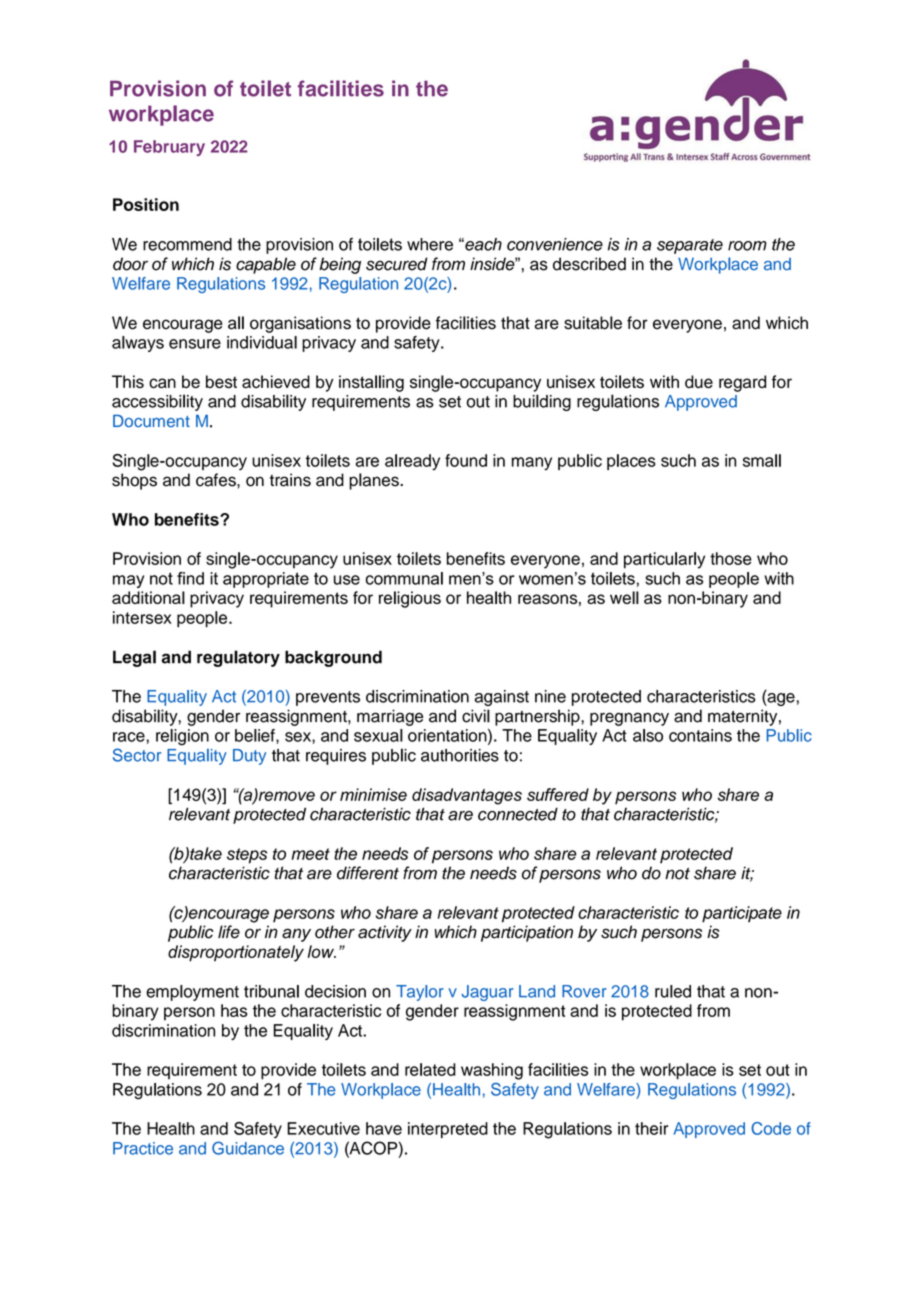 The image size is (924, 1308). I want to click on well, so click(624, 597).
